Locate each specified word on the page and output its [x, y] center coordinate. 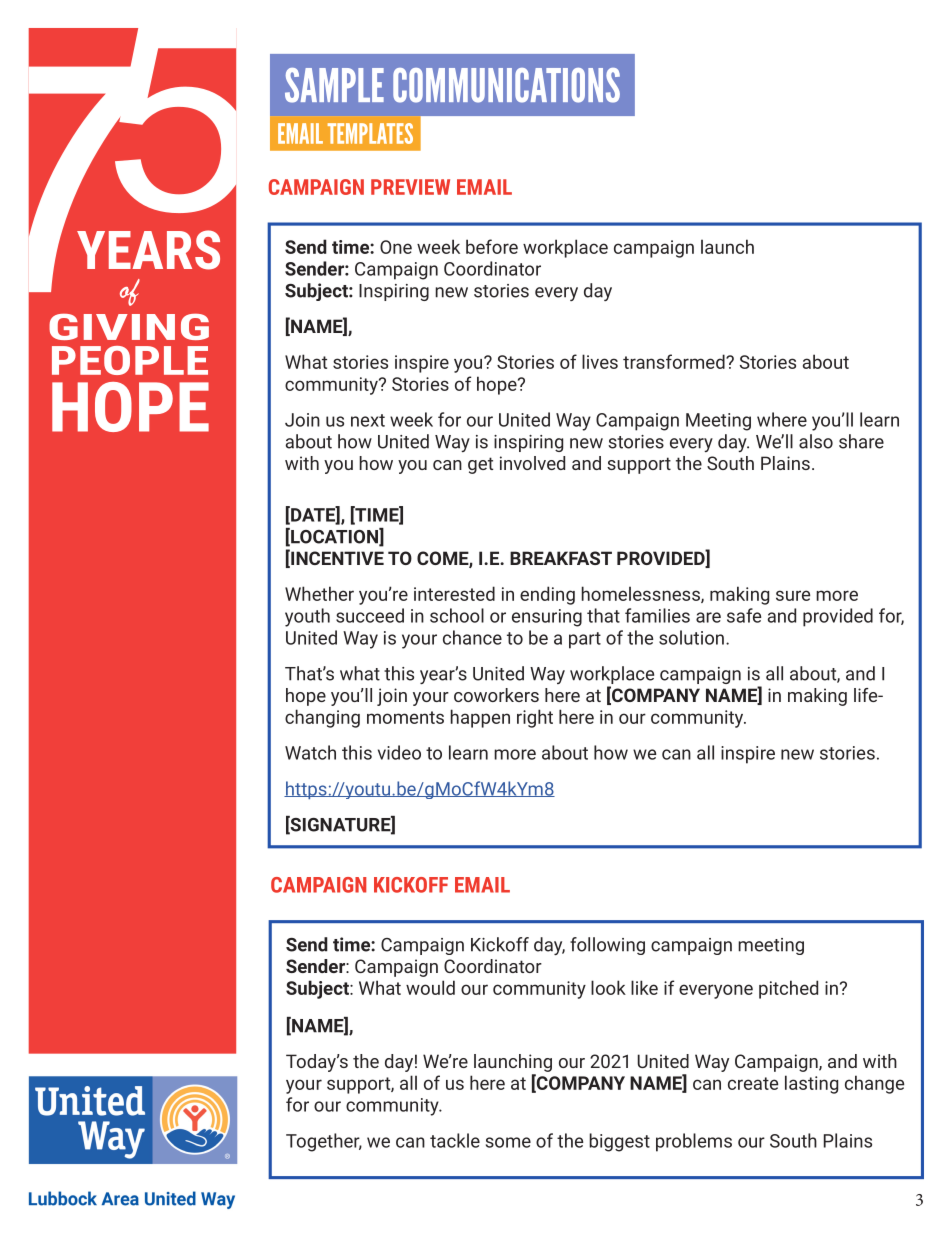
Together [324, 1142]
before [492, 246]
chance [472, 637]
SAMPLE [334, 85]
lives [600, 361]
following [607, 946]
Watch [310, 752]
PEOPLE [130, 360]
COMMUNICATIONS [506, 85]
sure [793, 595]
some [508, 1142]
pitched [788, 989]
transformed [675, 361]
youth [307, 617]
